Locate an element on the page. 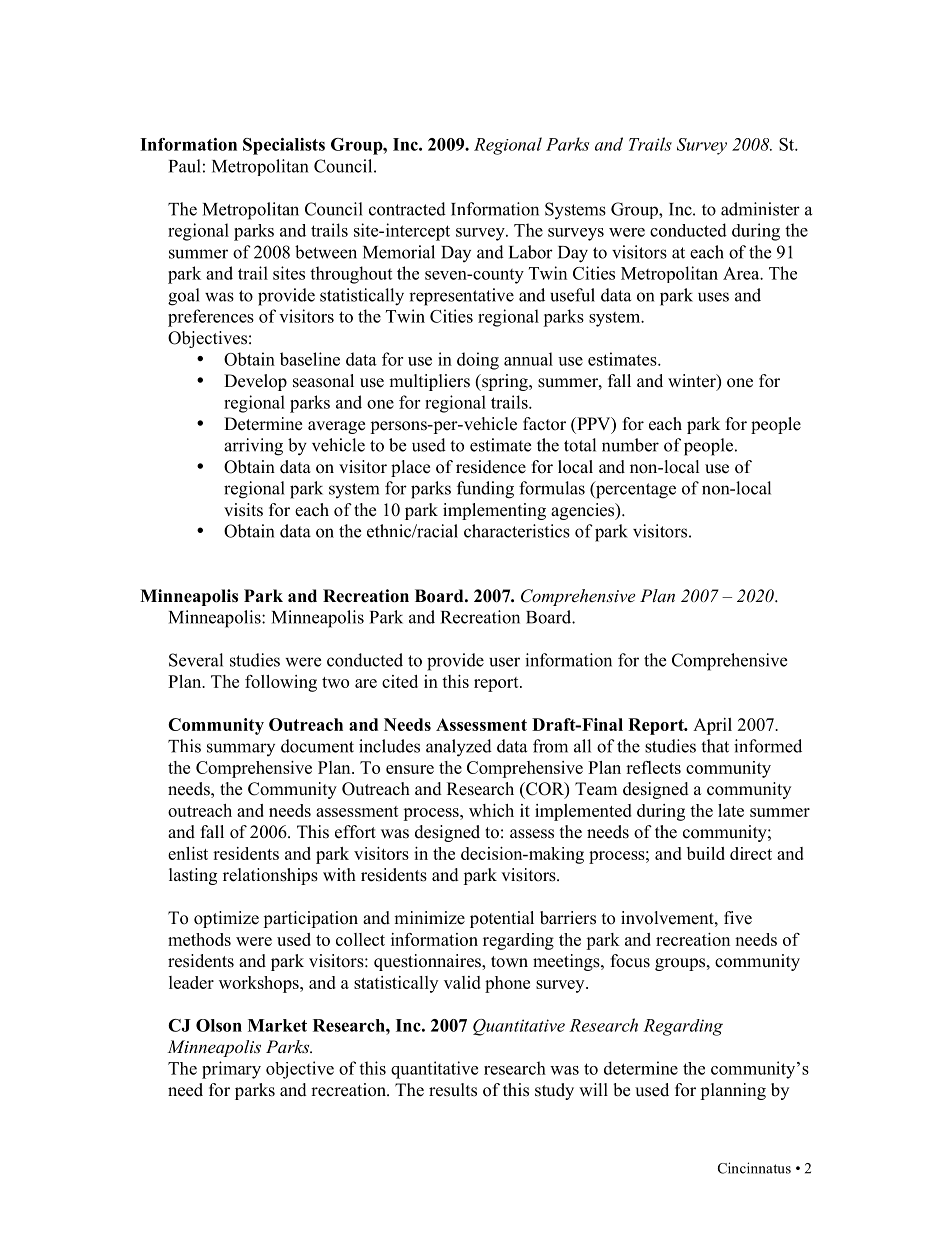  Specialists is located at coordinates (284, 146).
